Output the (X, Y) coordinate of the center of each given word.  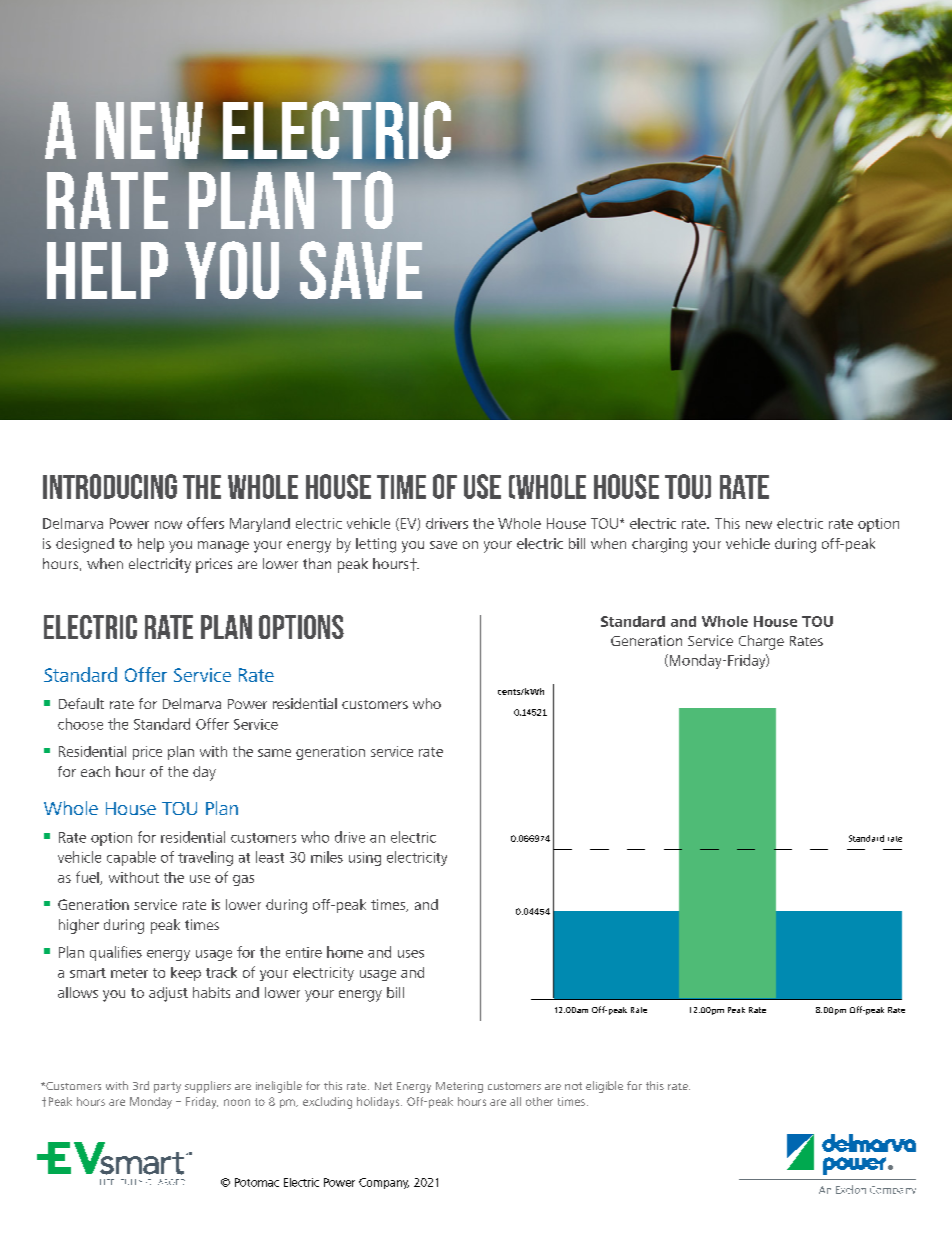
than (317, 563)
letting (376, 545)
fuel (88, 878)
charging (659, 545)
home (345, 952)
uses (411, 954)
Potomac (257, 1182)
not (573, 1086)
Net (383, 1086)
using (365, 859)
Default (81, 703)
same (274, 753)
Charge (761, 642)
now (168, 525)
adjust (168, 994)
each (95, 771)
